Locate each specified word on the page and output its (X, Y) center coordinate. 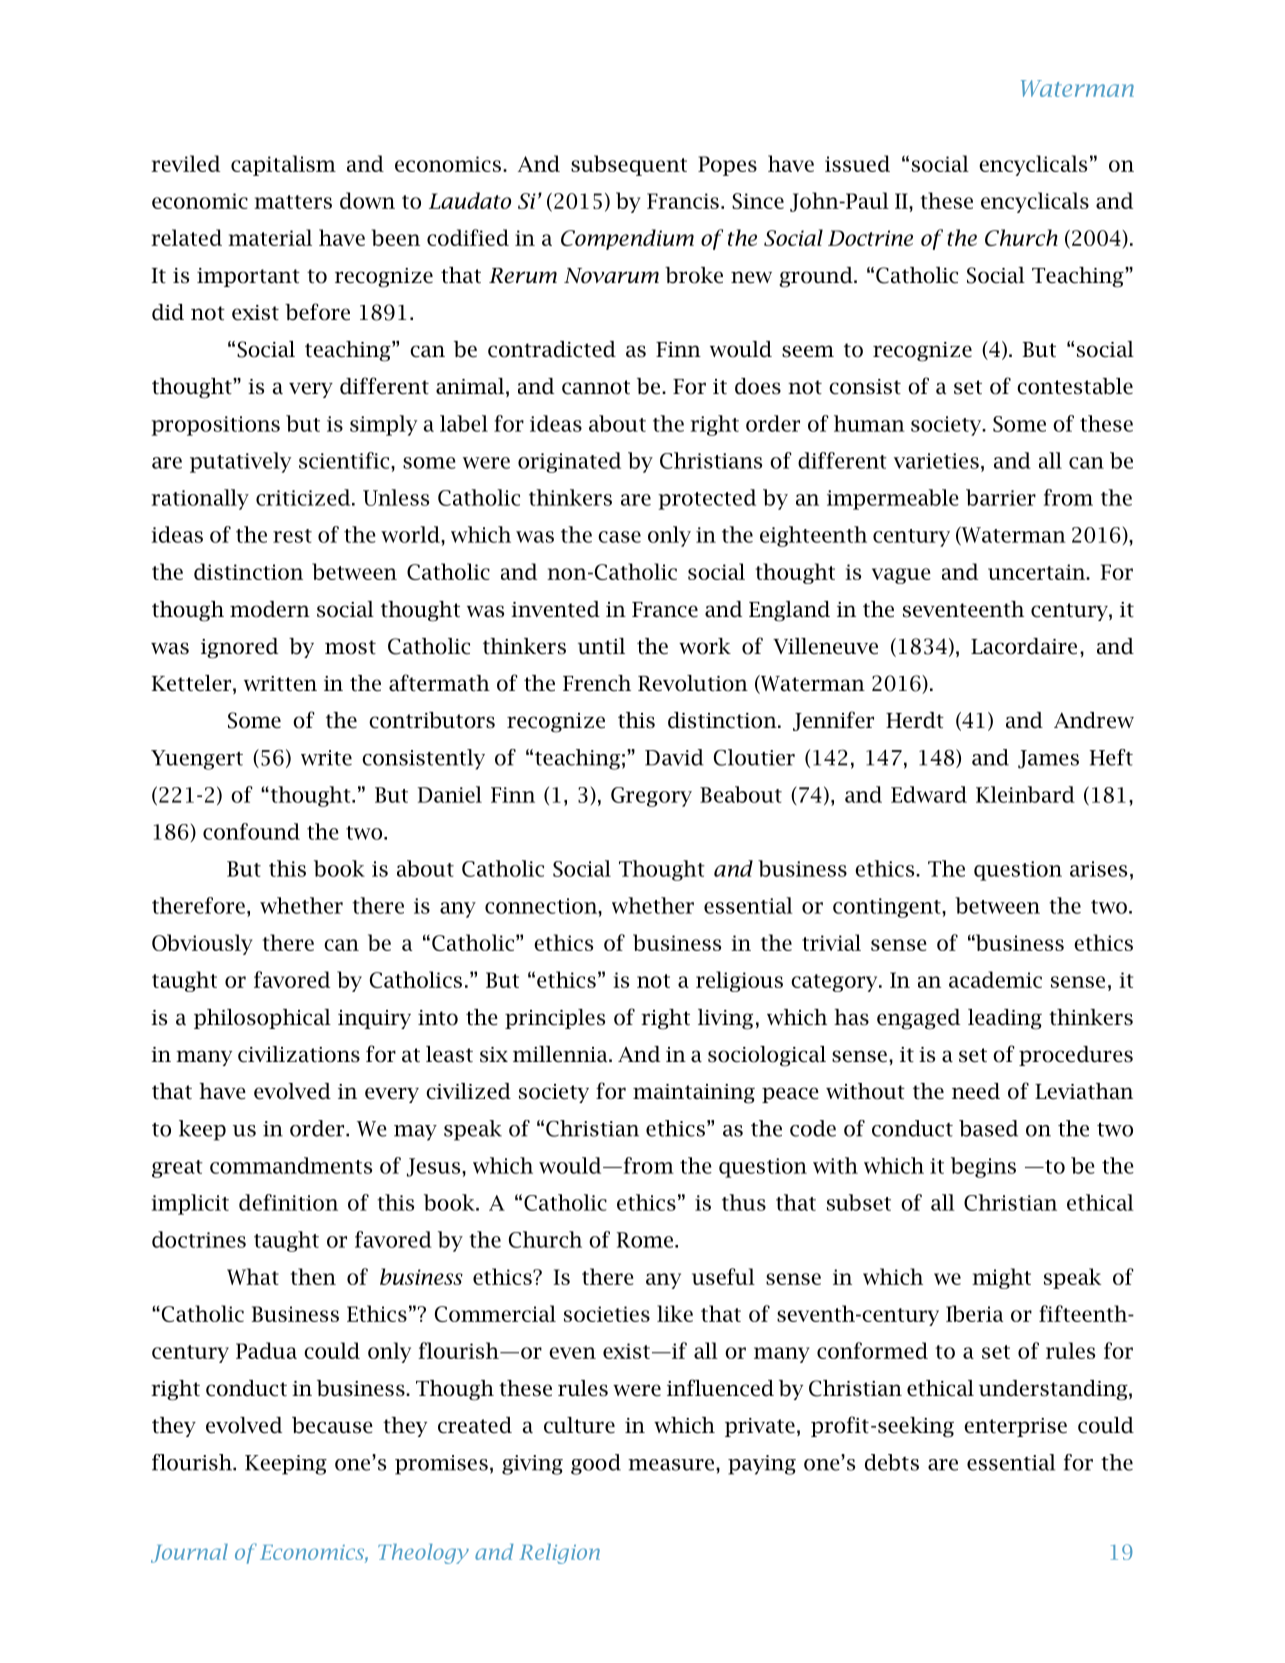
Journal (189, 1553)
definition (288, 1202)
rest (292, 536)
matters (293, 202)
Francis (683, 201)
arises (1098, 869)
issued (857, 163)
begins (983, 1167)
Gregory (651, 797)
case (619, 537)
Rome (645, 1240)
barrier (1001, 497)
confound (251, 831)
